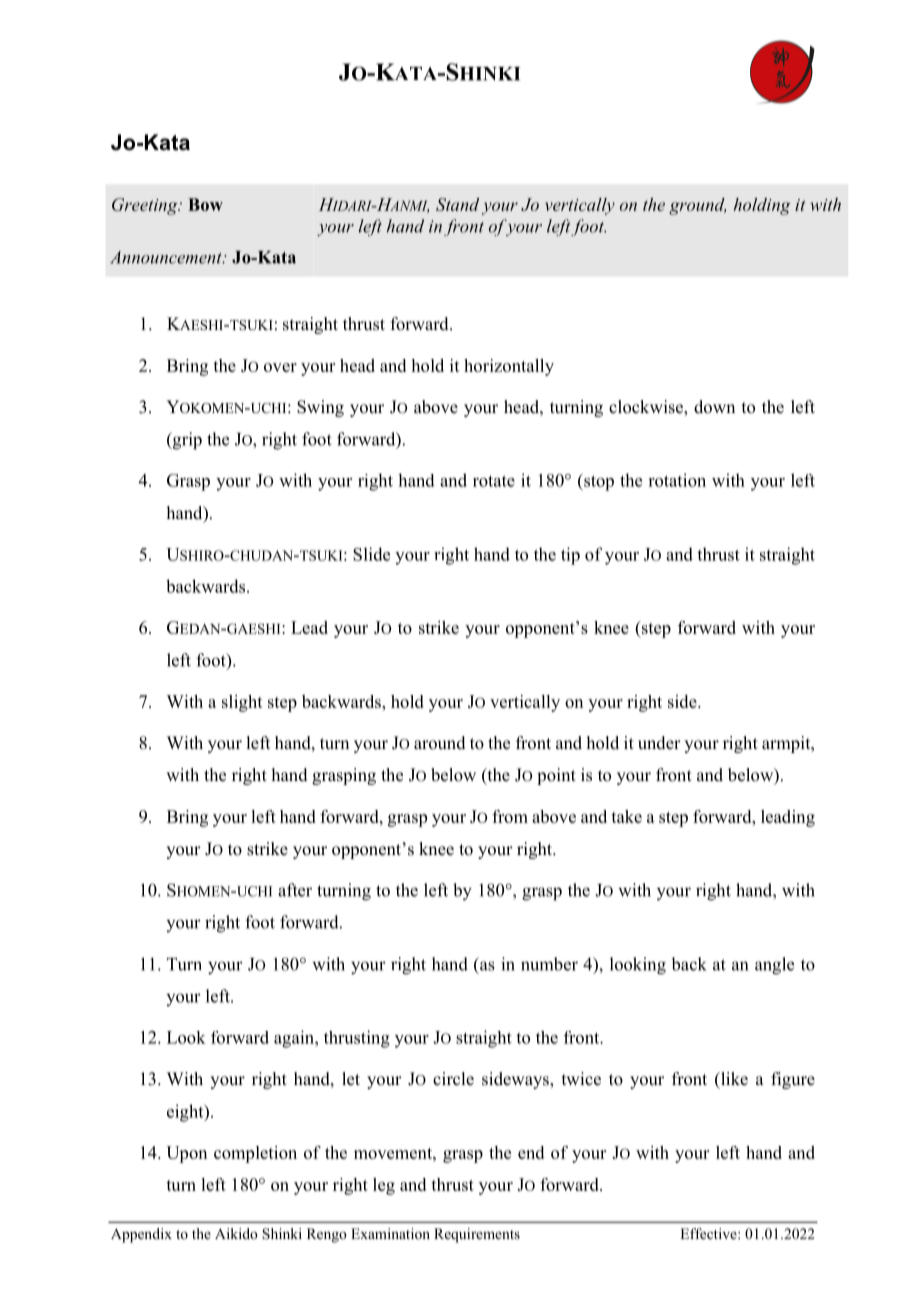 Image resolution: width=924 pixels, height=1308 pixels. What do you see at coordinates (236, 1233) in the screenshot?
I see `Aikido` at bounding box center [236, 1233].
